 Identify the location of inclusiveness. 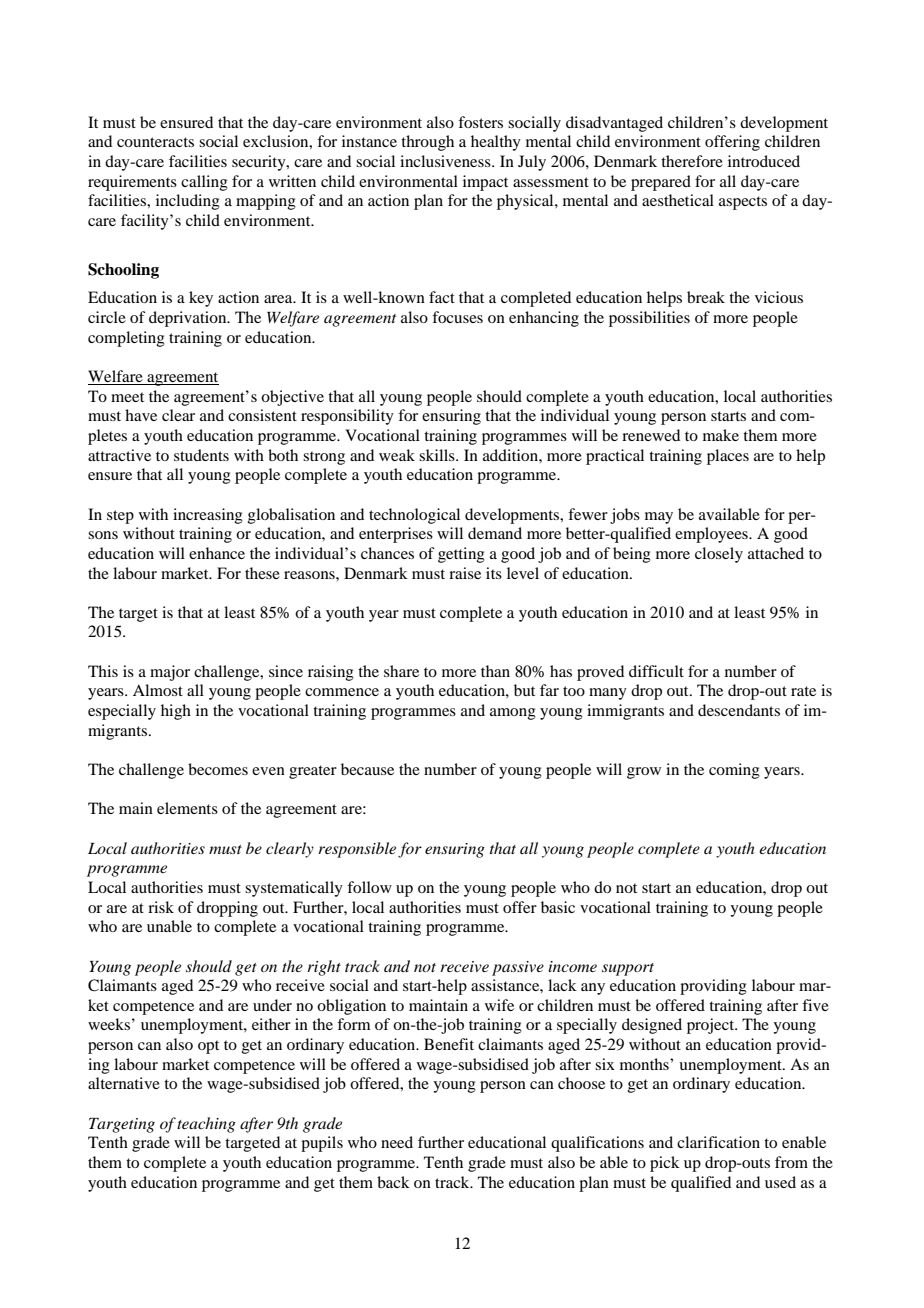
(446, 161).
